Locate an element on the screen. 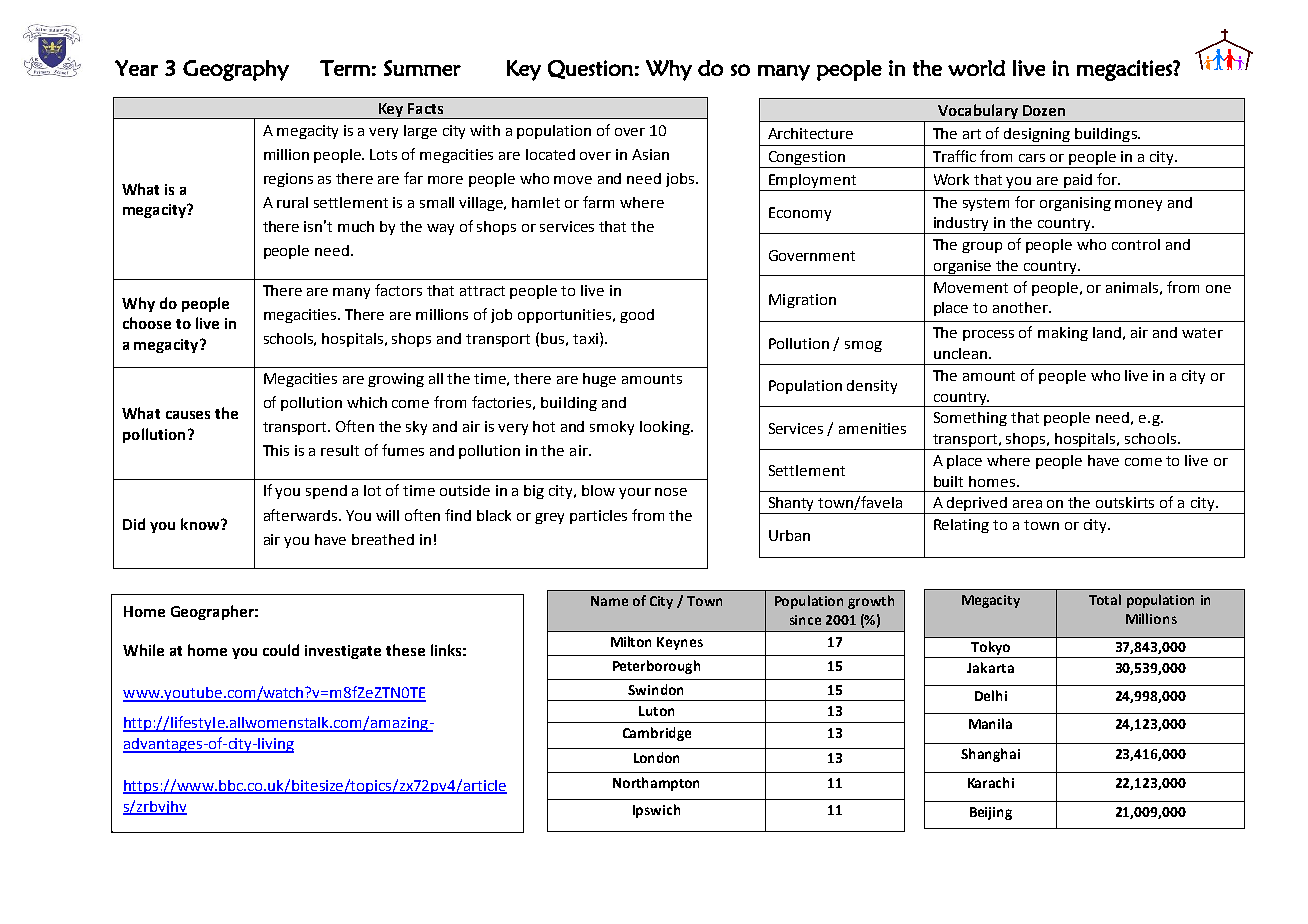 This screenshot has height=924, width=1308. Geography is located at coordinates (236, 70).
